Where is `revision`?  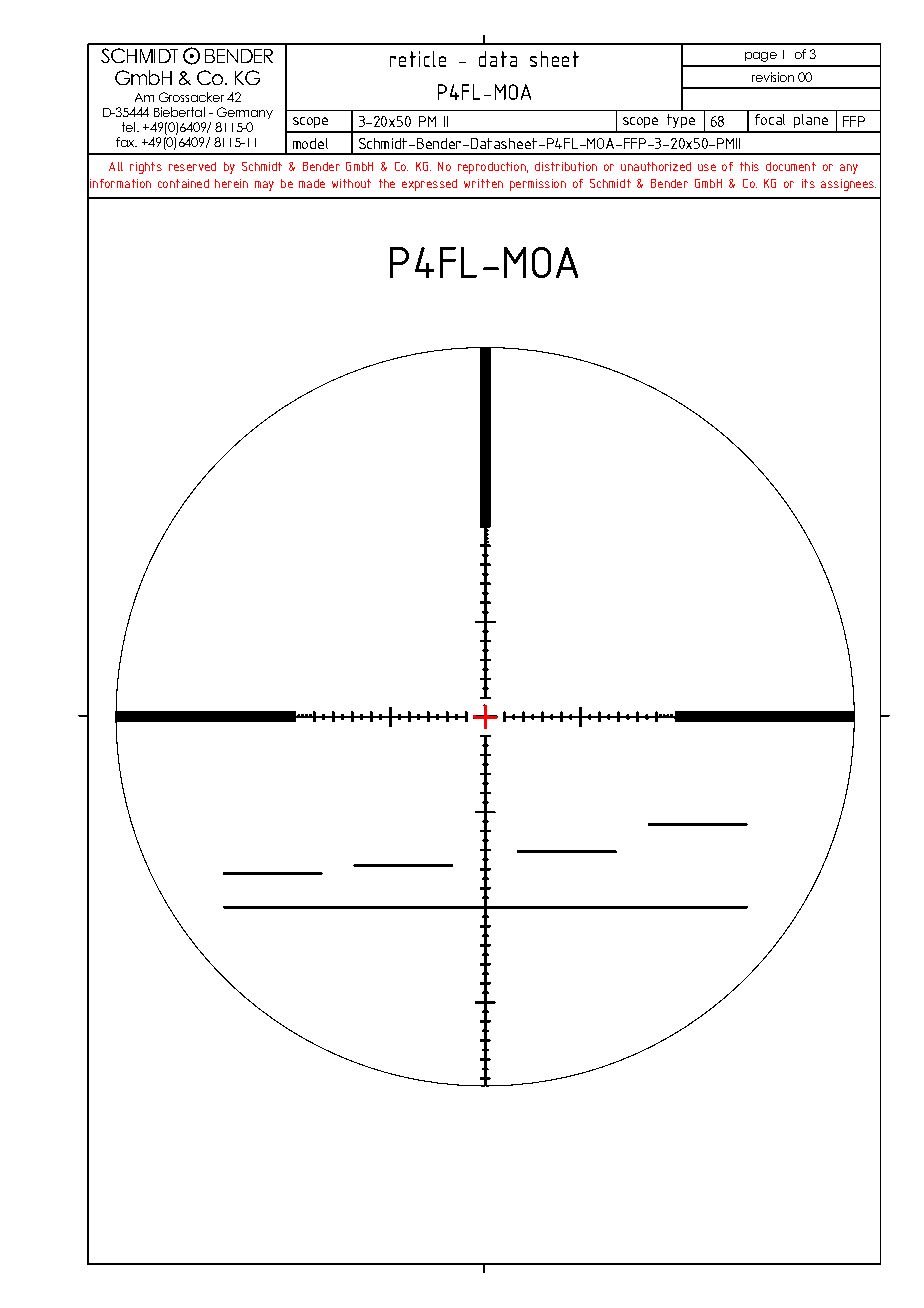
revision is located at coordinates (773, 77).
